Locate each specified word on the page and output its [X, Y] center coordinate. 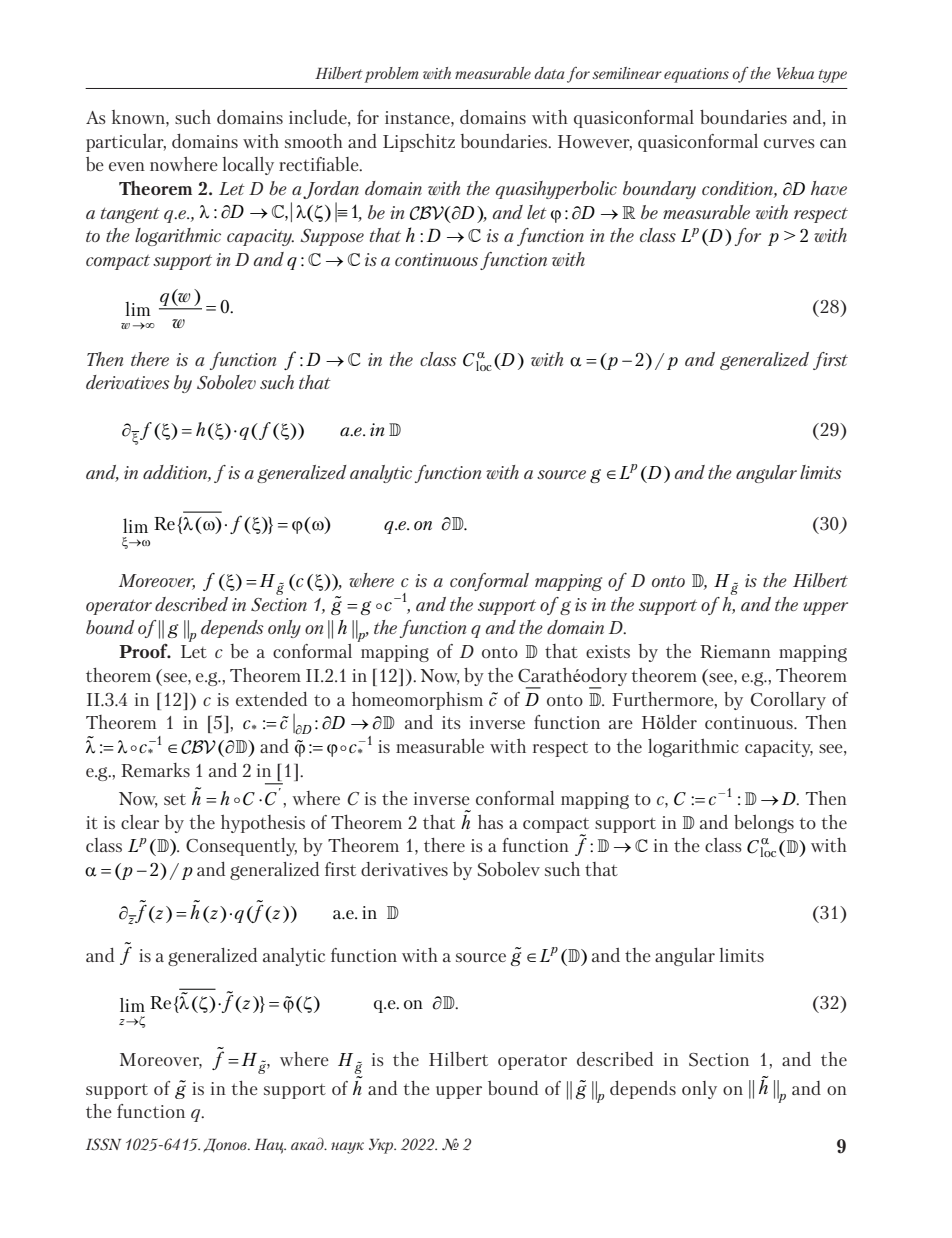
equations [696, 75]
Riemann [735, 651]
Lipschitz [419, 143]
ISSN [103, 1144]
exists [608, 651]
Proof [144, 651]
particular [126, 143]
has [490, 822]
